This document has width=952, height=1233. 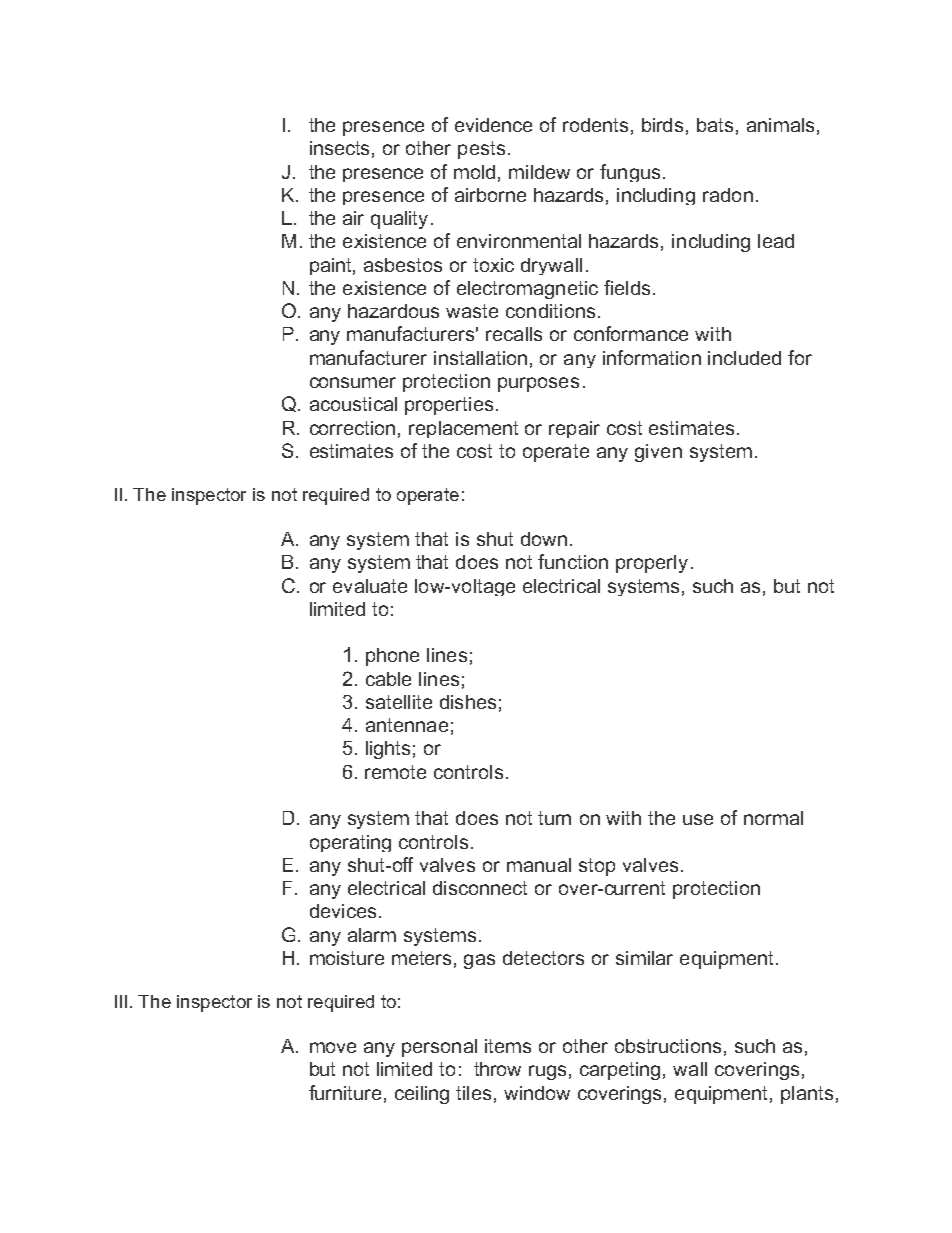 What do you see at coordinates (399, 220) in the document?
I see `quality` at bounding box center [399, 220].
